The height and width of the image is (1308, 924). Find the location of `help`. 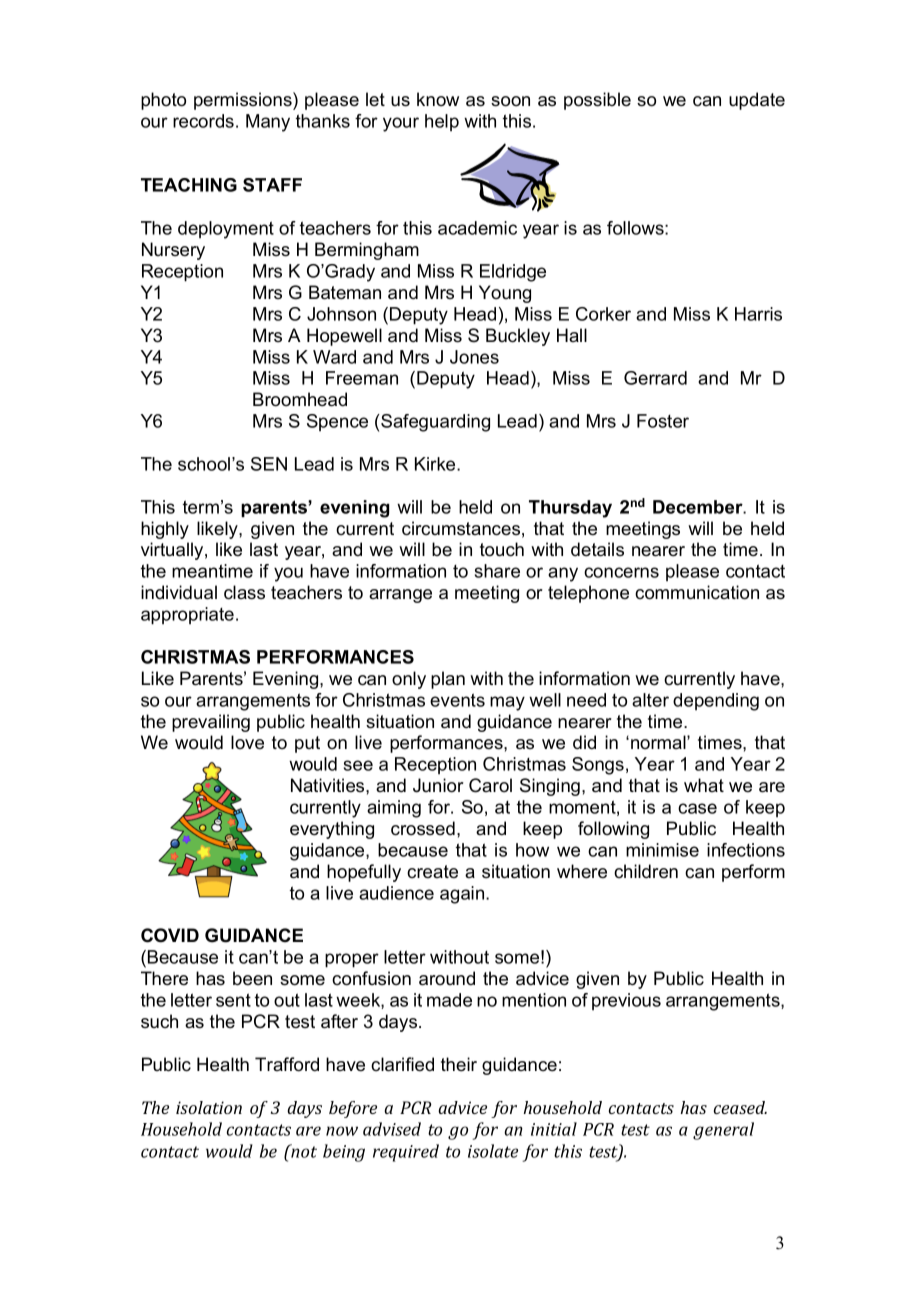

help is located at coordinates (442, 122).
